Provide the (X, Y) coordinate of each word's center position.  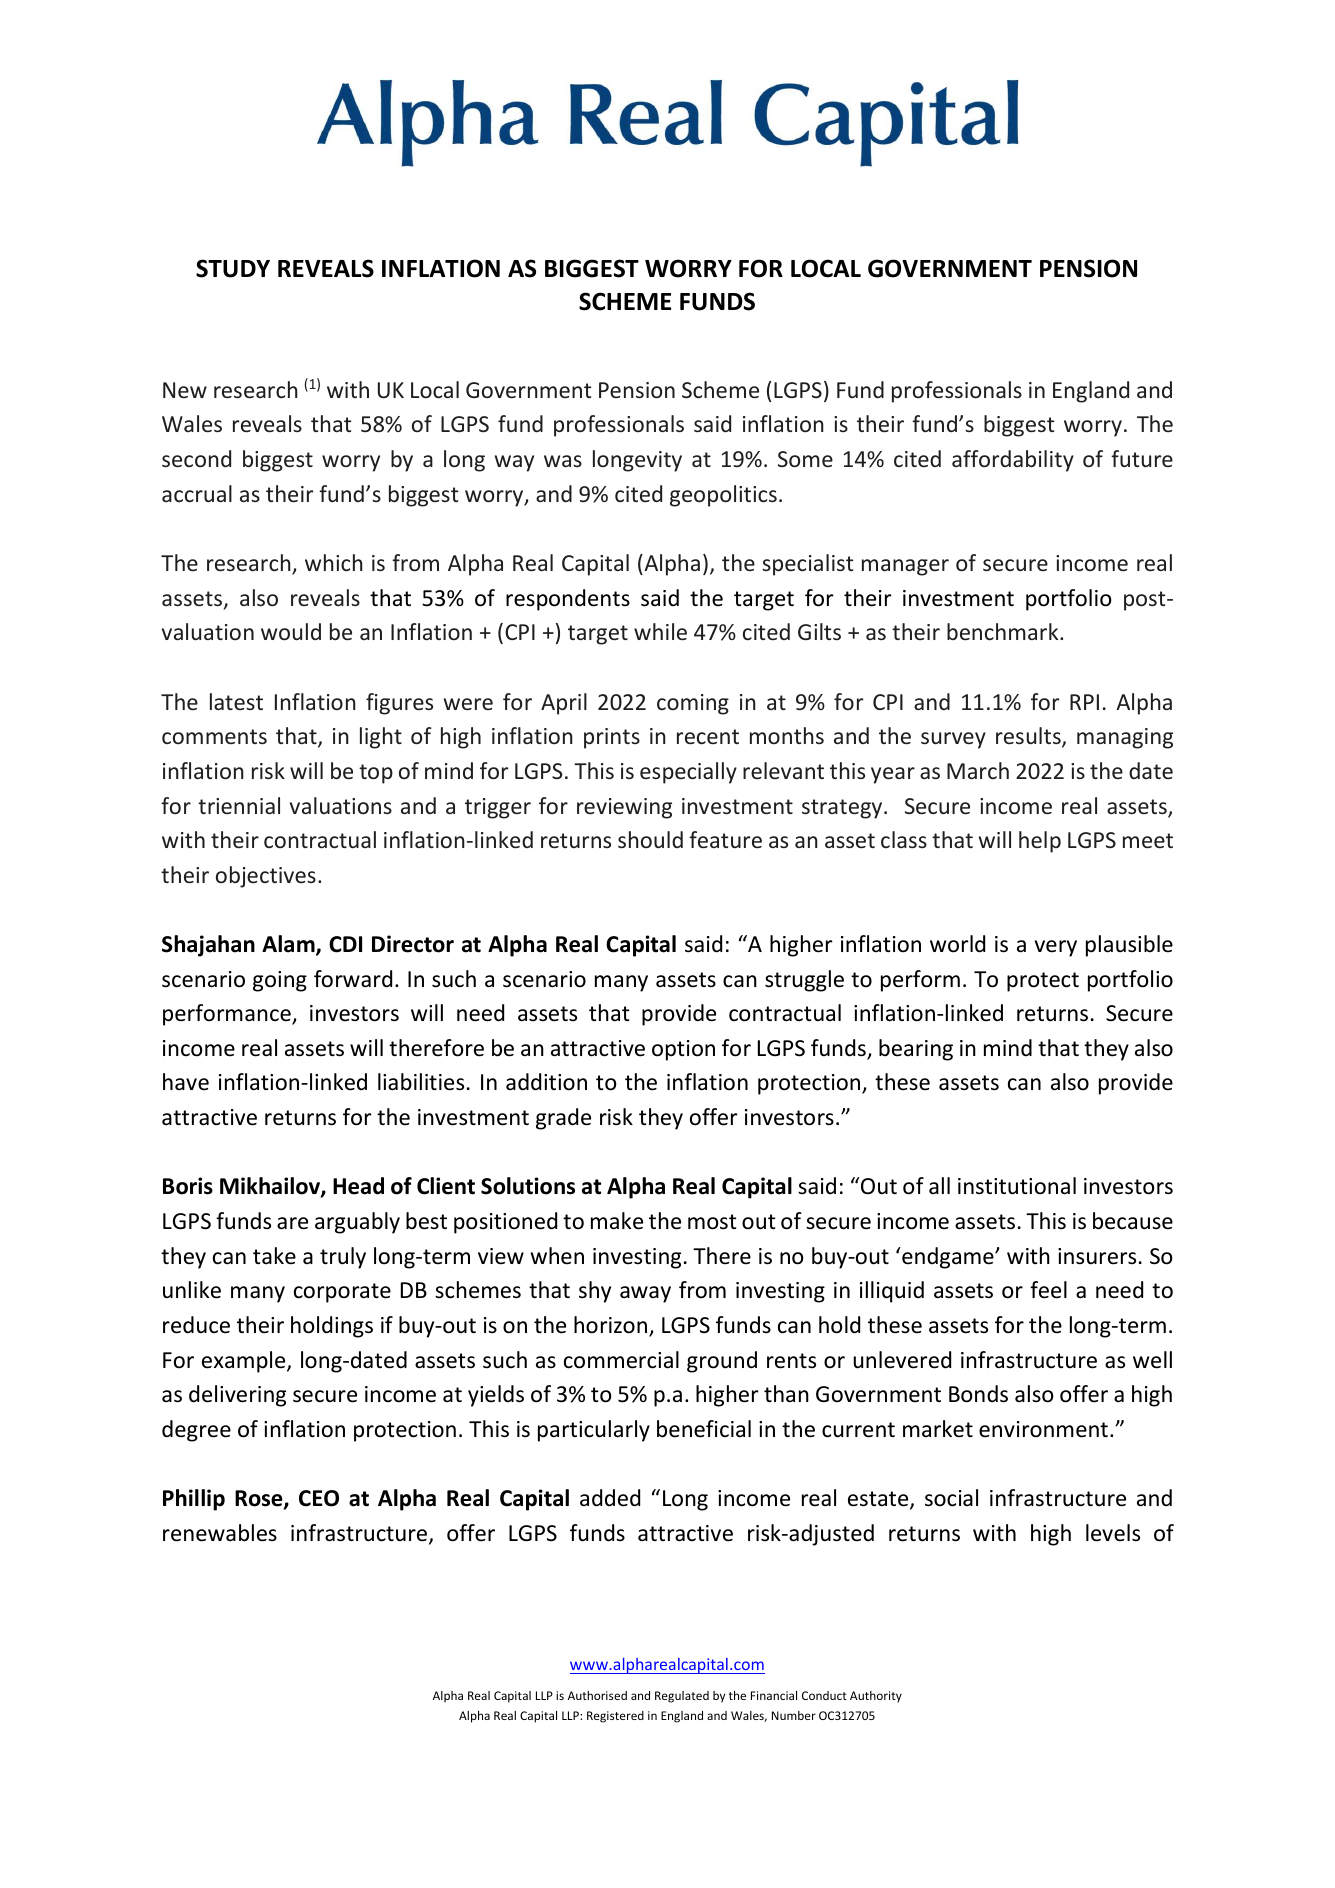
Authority (876, 1697)
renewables (220, 1533)
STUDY (233, 268)
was (563, 461)
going (280, 981)
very (1056, 948)
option (683, 1050)
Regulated (682, 1697)
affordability (1013, 461)
